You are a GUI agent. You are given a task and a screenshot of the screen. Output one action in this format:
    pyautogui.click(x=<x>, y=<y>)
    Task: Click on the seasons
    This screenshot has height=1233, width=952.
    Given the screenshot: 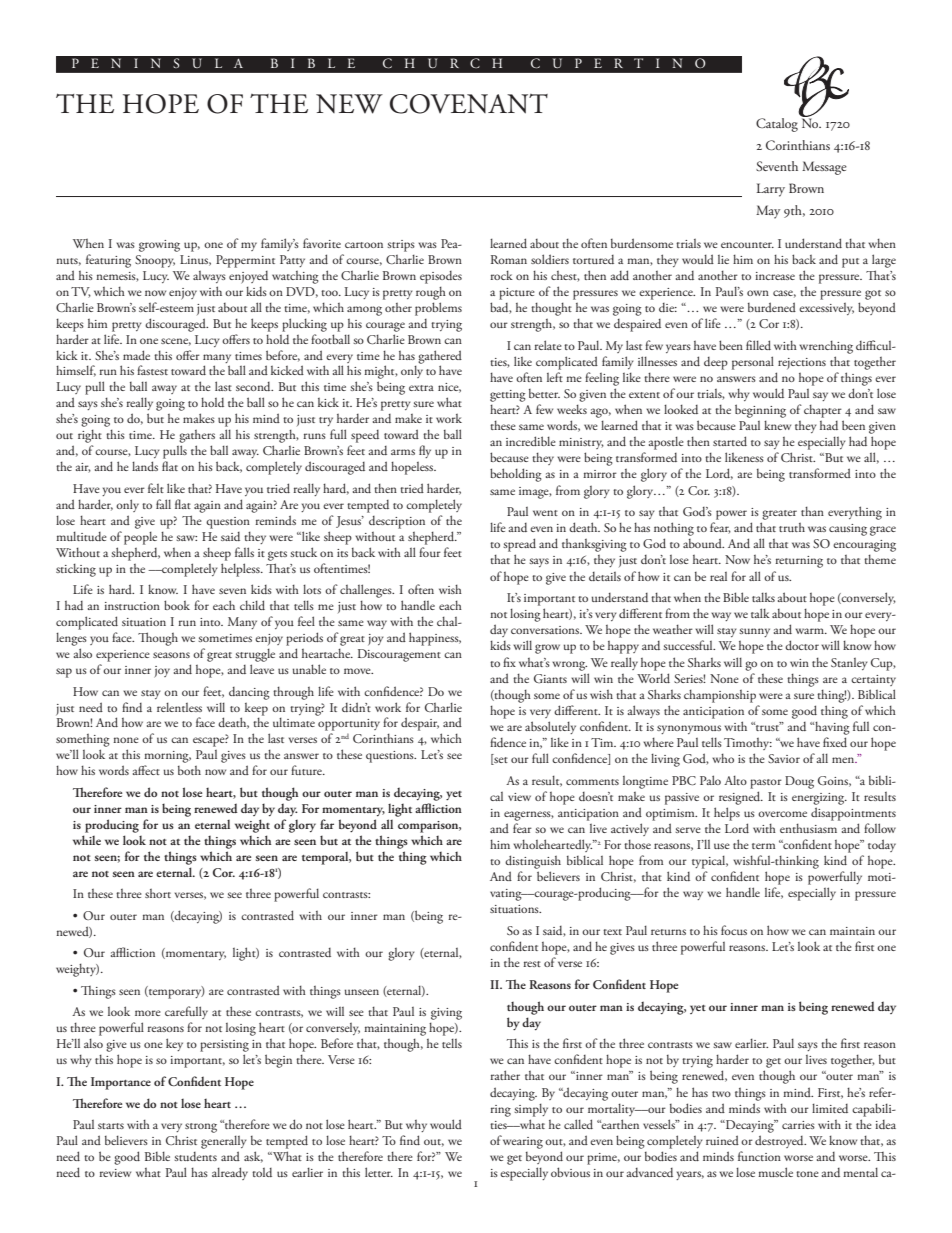 What is the action you would take?
    pyautogui.click(x=171, y=655)
